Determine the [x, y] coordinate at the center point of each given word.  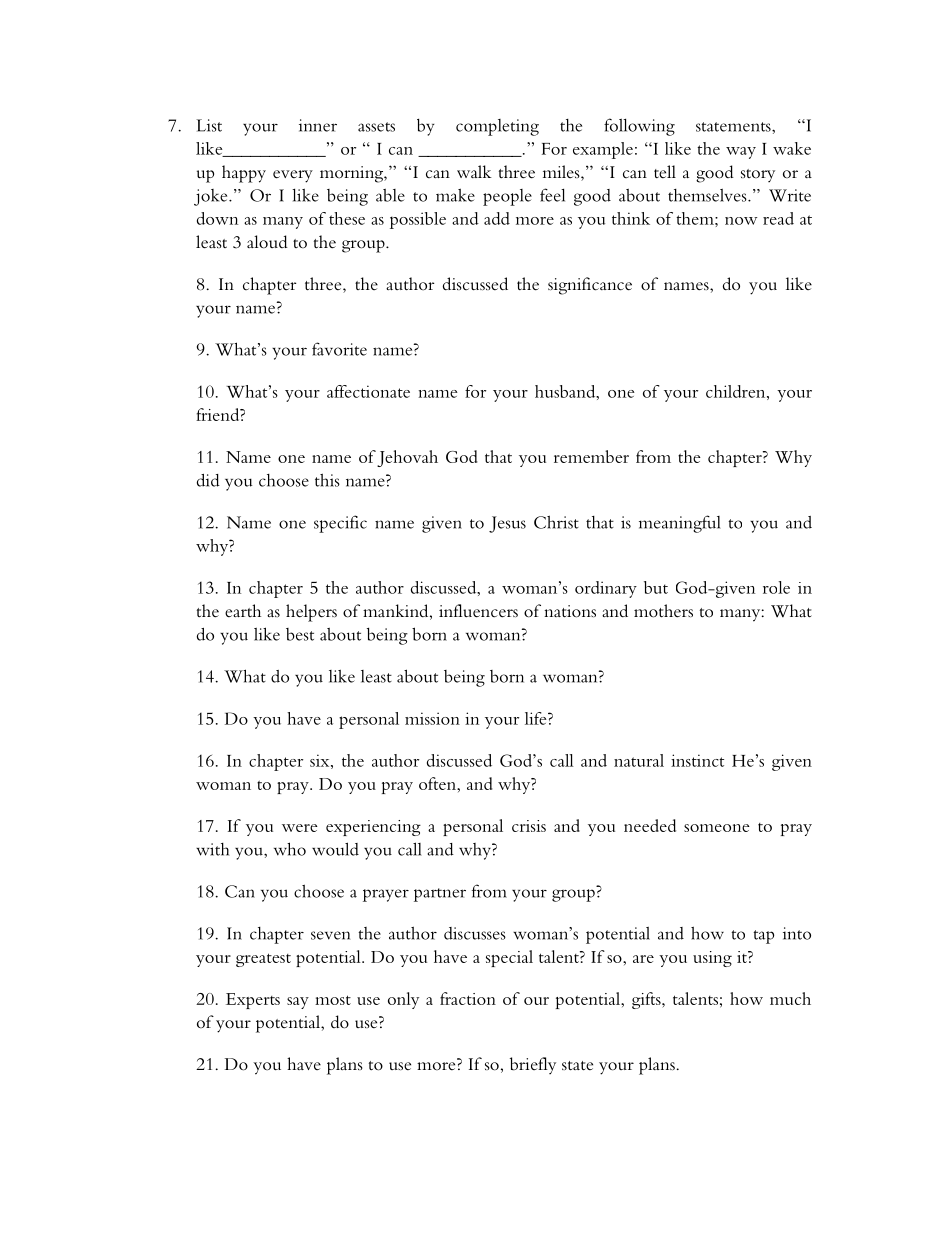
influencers [478, 611]
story [758, 175]
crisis [529, 826]
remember [591, 456]
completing [497, 127]
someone [717, 828]
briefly [533, 1065]
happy [244, 174]
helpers [311, 613]
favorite [339, 349]
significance [590, 286]
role [776, 587]
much [790, 998]
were [300, 828]
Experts [253, 1001]
